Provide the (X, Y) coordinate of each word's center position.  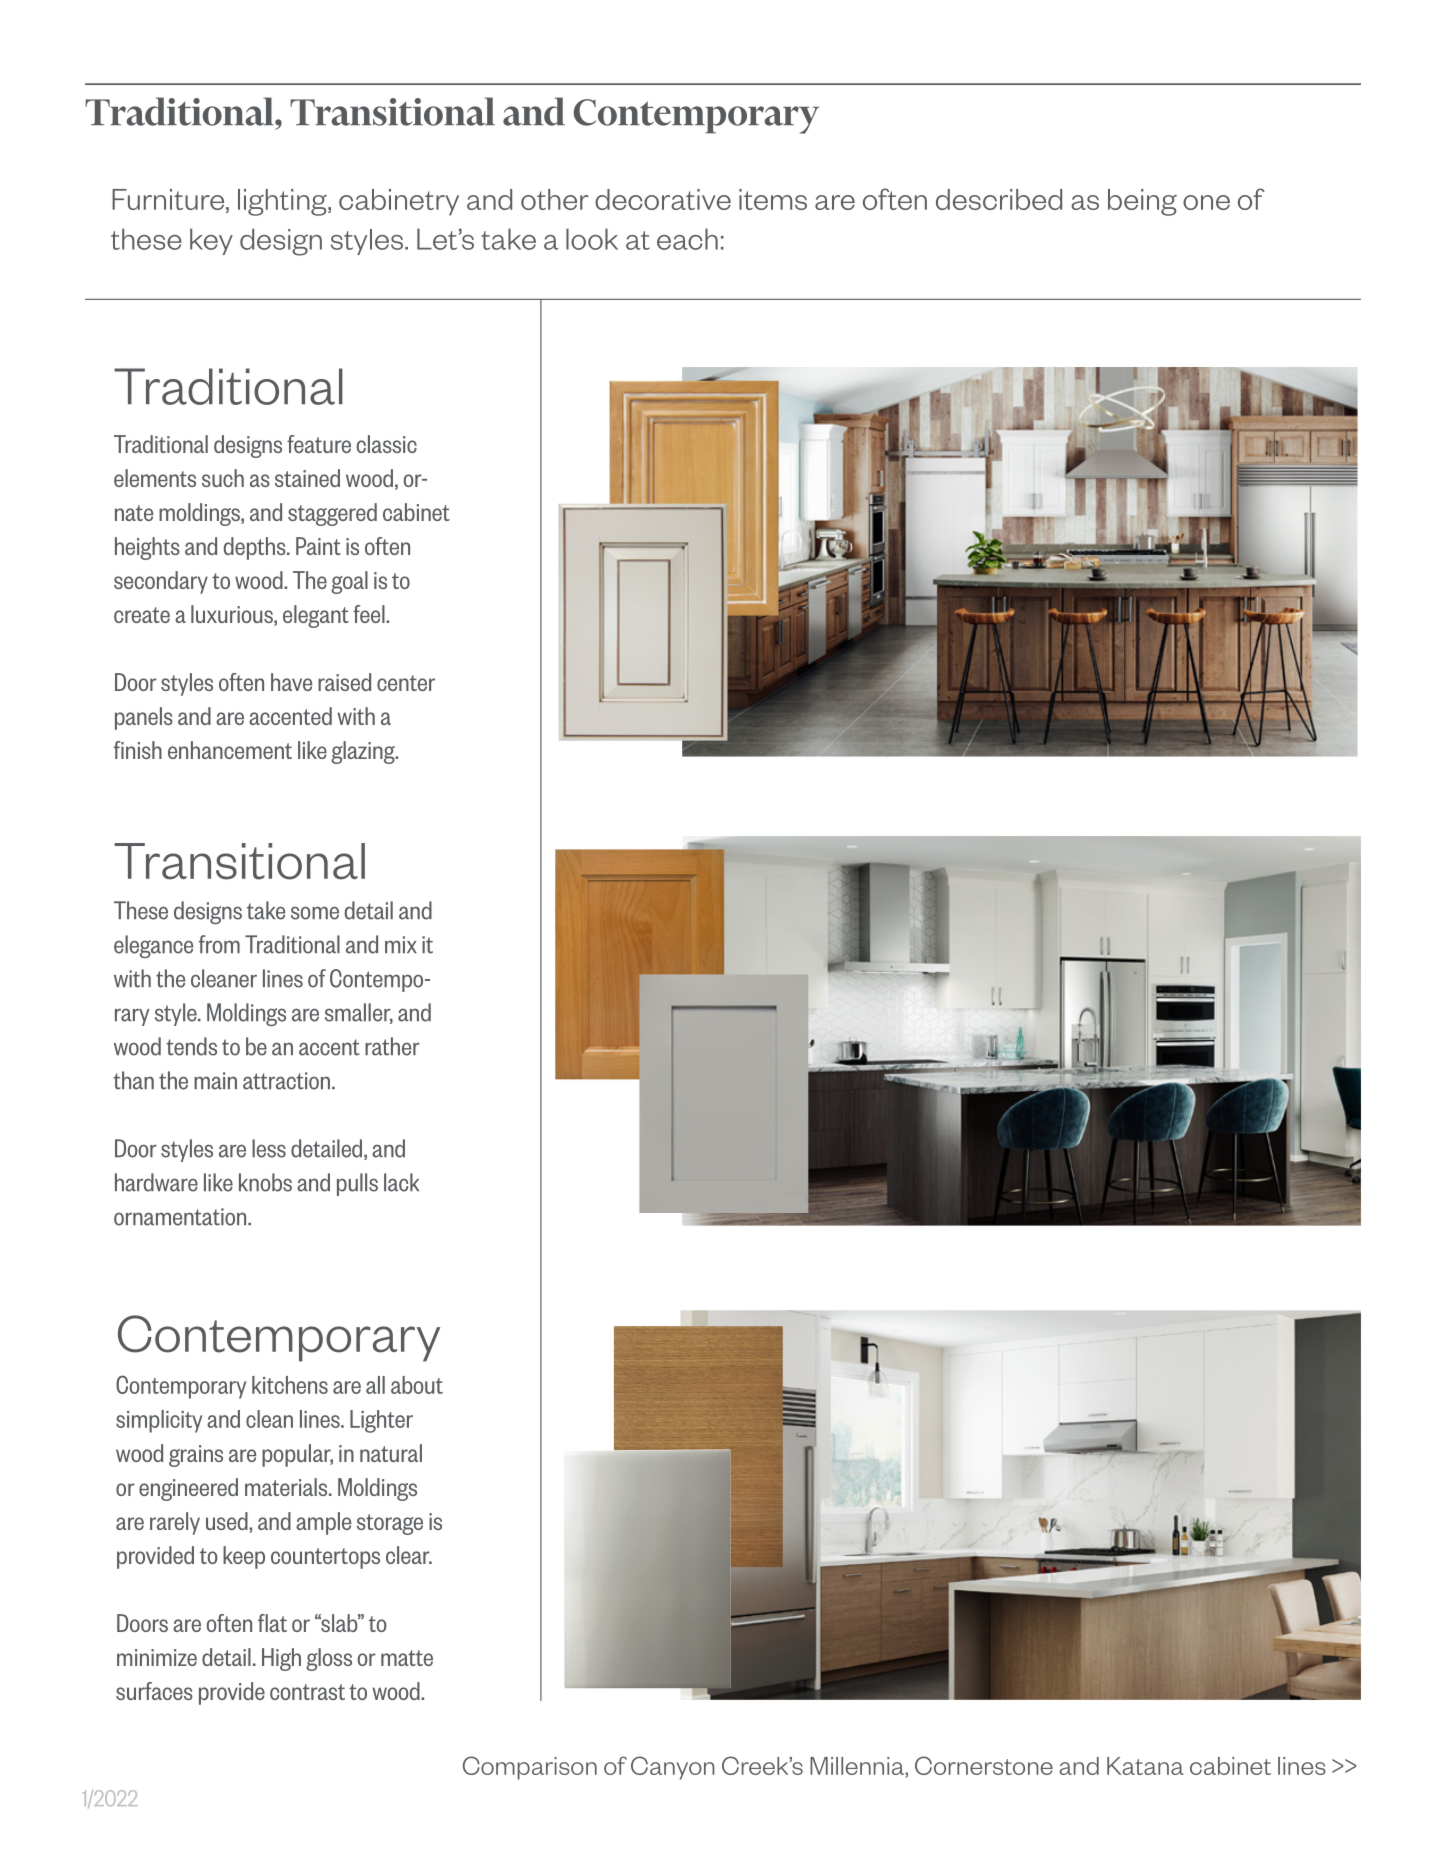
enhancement (230, 750)
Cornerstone (984, 1765)
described (999, 199)
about (417, 1385)
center (406, 683)
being (1142, 202)
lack (401, 1182)
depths (255, 548)
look (592, 239)
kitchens (290, 1385)
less (269, 1148)
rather (392, 1046)
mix (401, 944)
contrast (307, 1692)
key (211, 241)
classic (387, 444)
